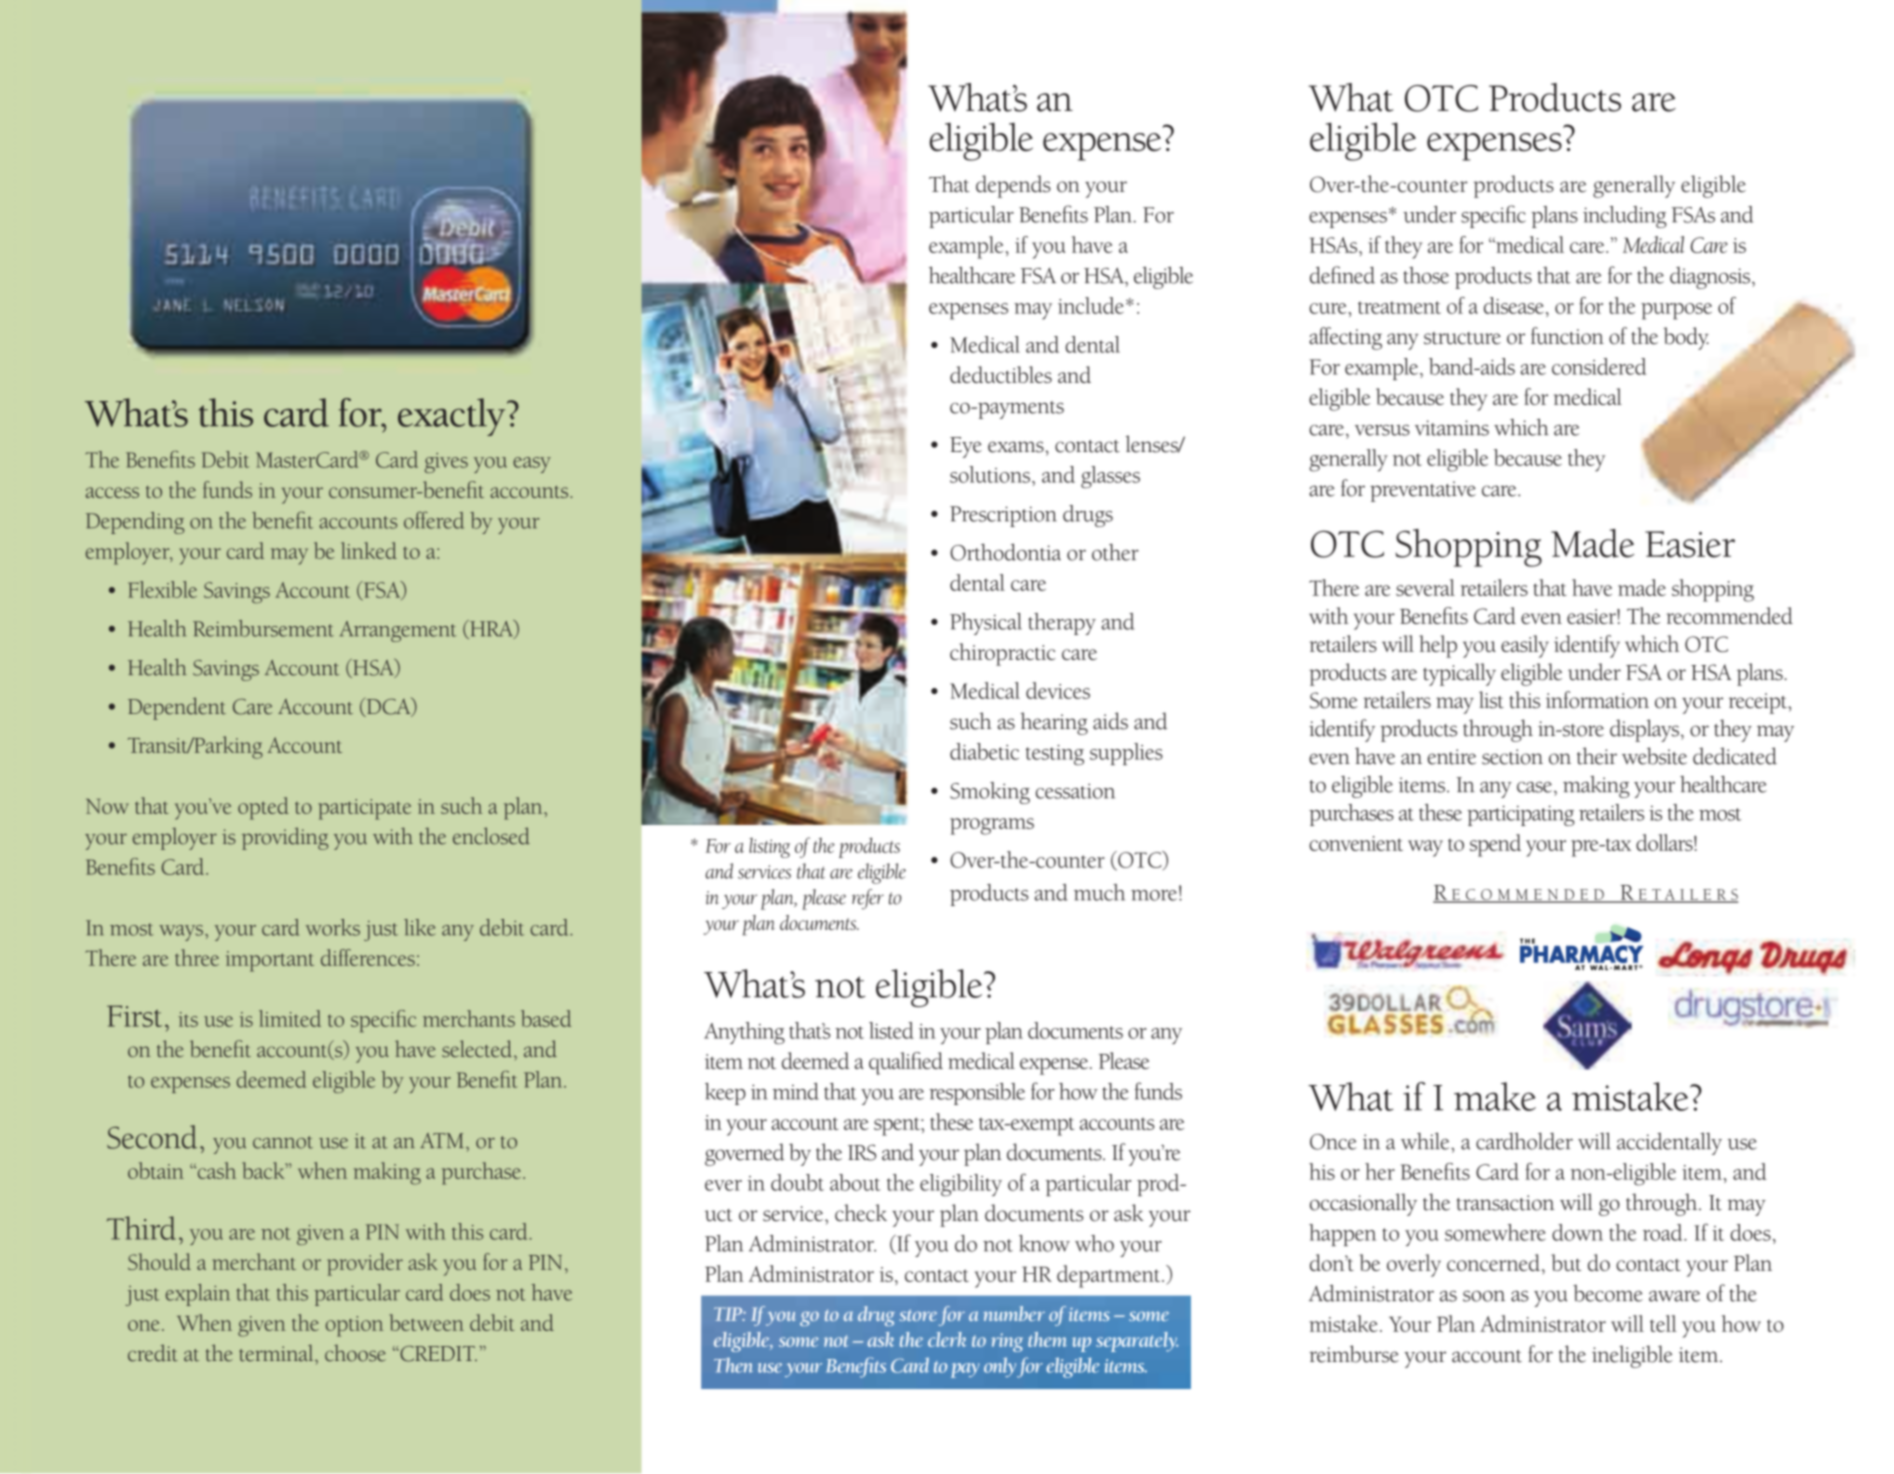 Image resolution: width=1894 pixels, height=1474 pixels. Describe the element at coordinates (1013, 186) in the document. I see `depends` at that location.
